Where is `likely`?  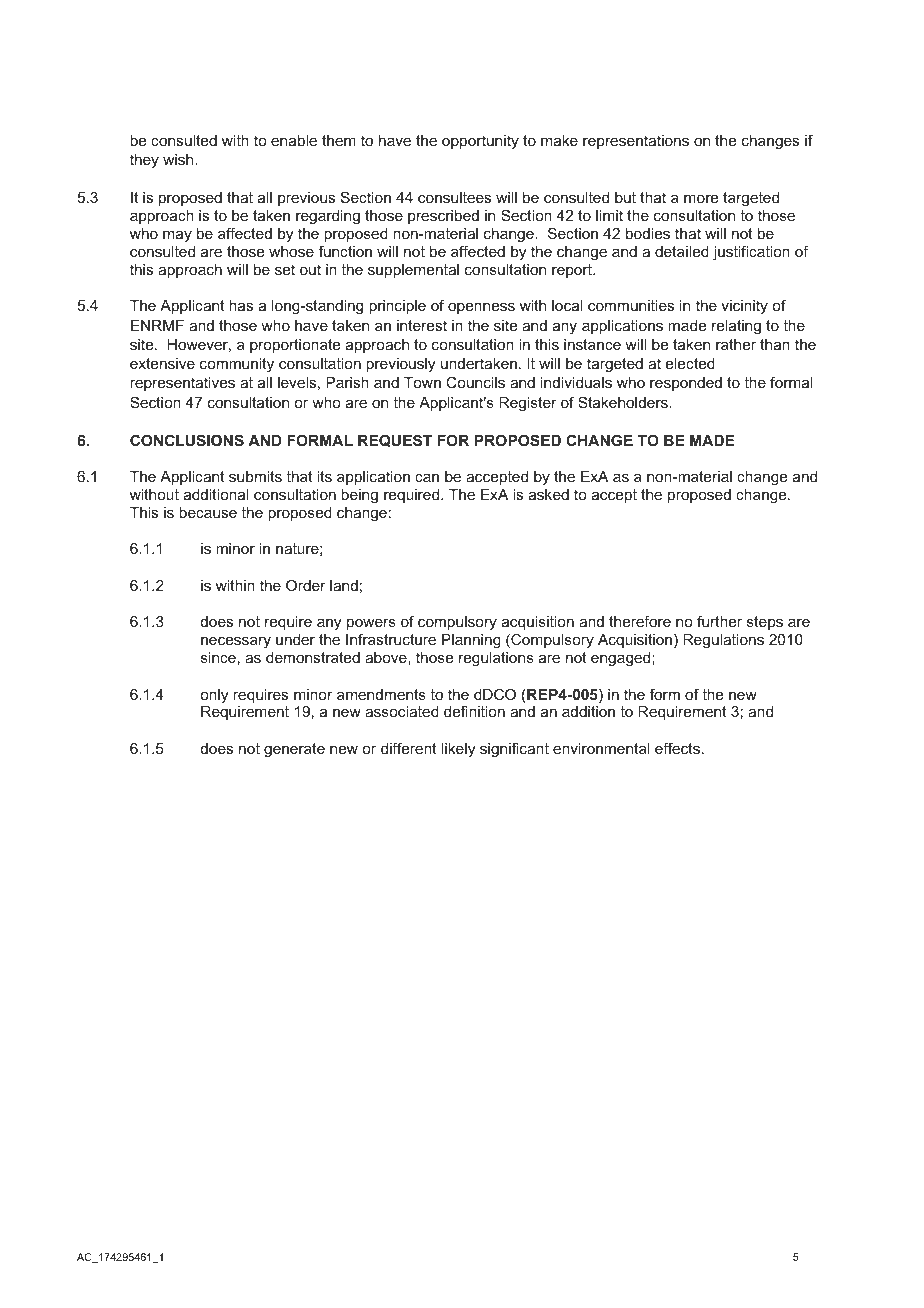 likely is located at coordinates (458, 750).
